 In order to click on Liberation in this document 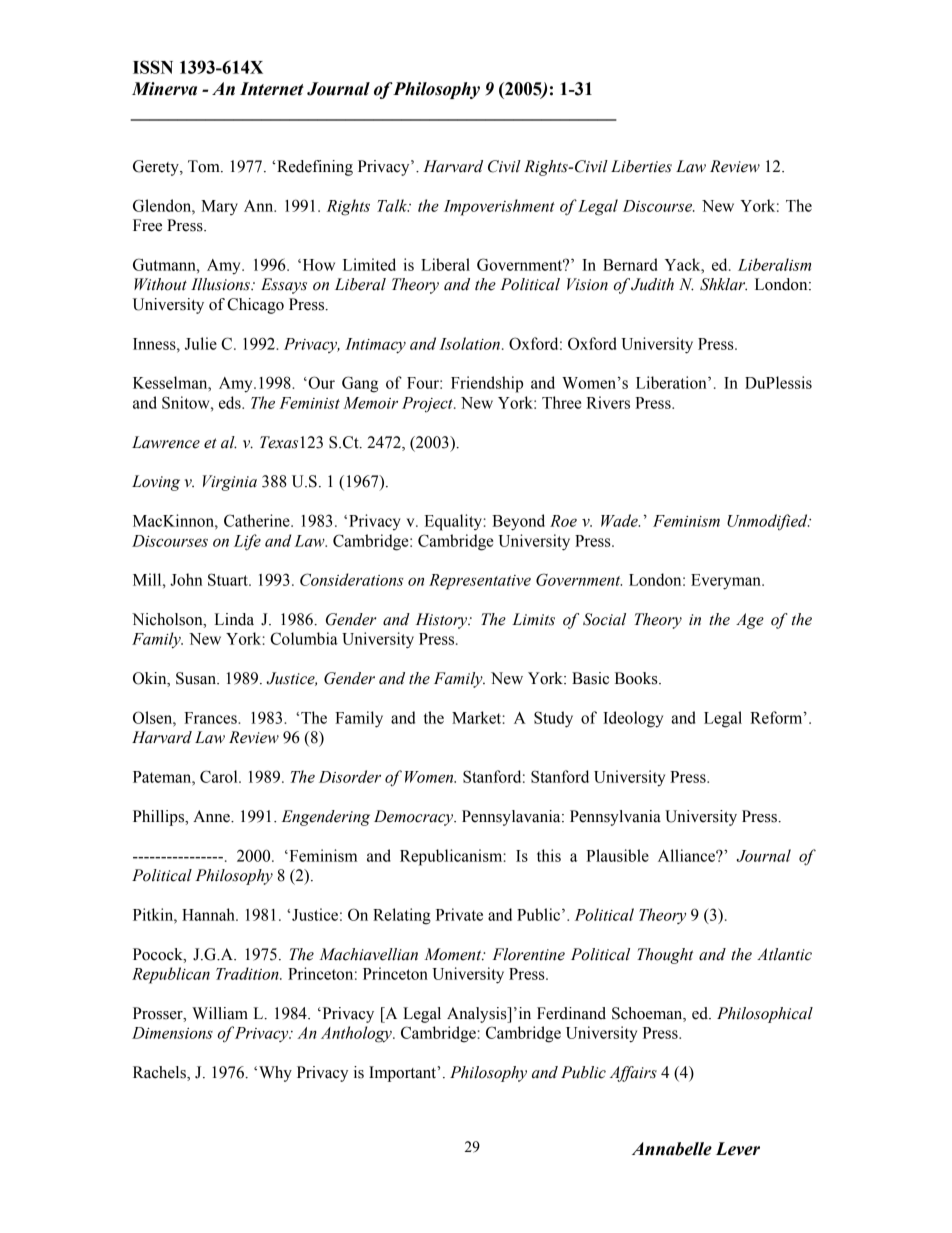, I will do `click(672, 382)`.
